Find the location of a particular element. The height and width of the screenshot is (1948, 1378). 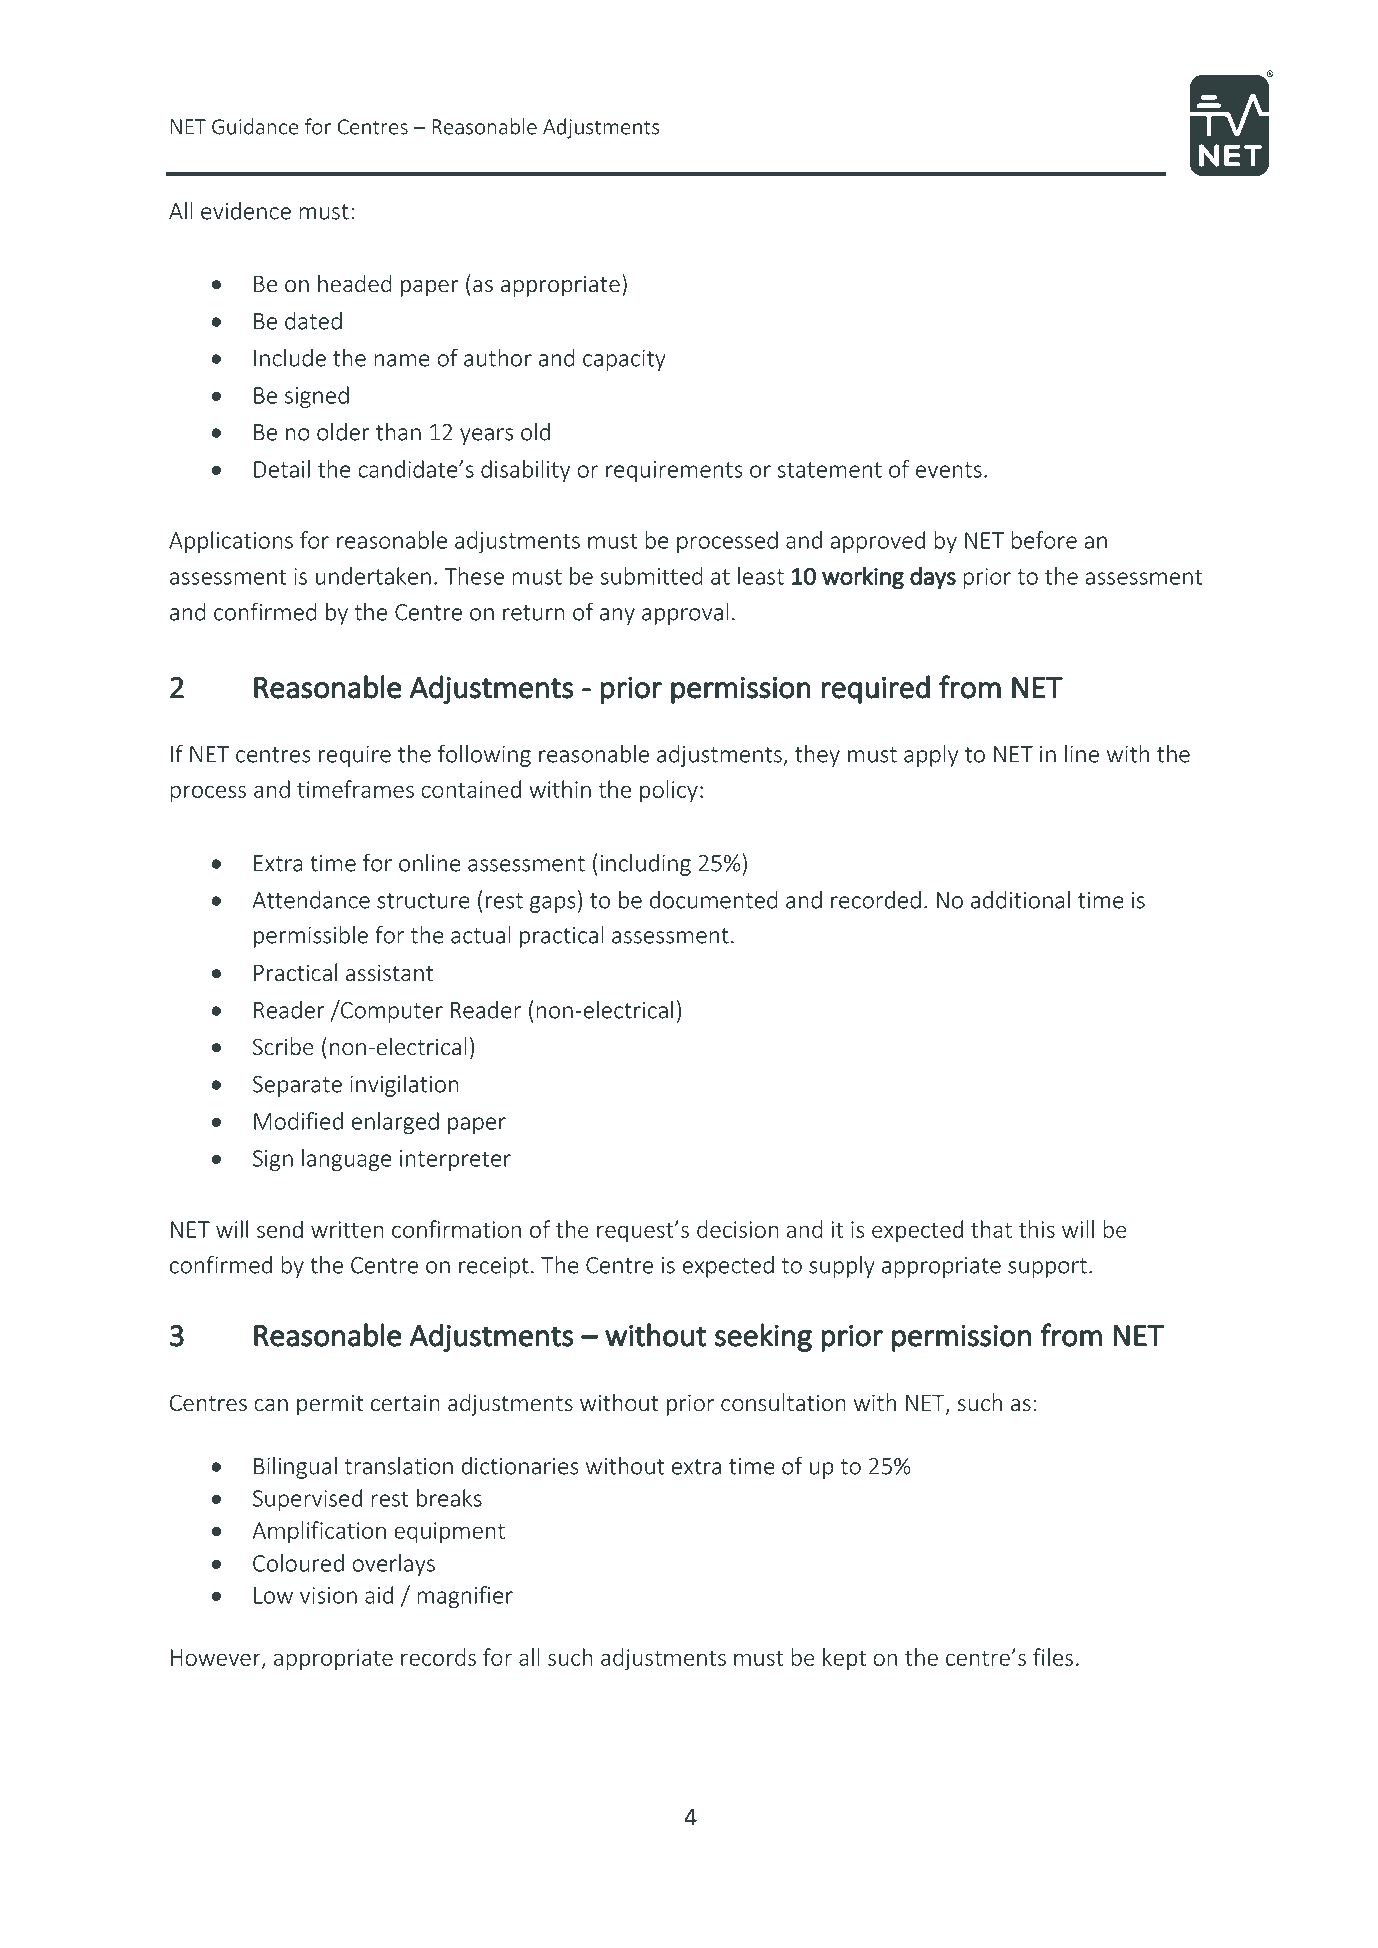

undertaken is located at coordinates (373, 576).
